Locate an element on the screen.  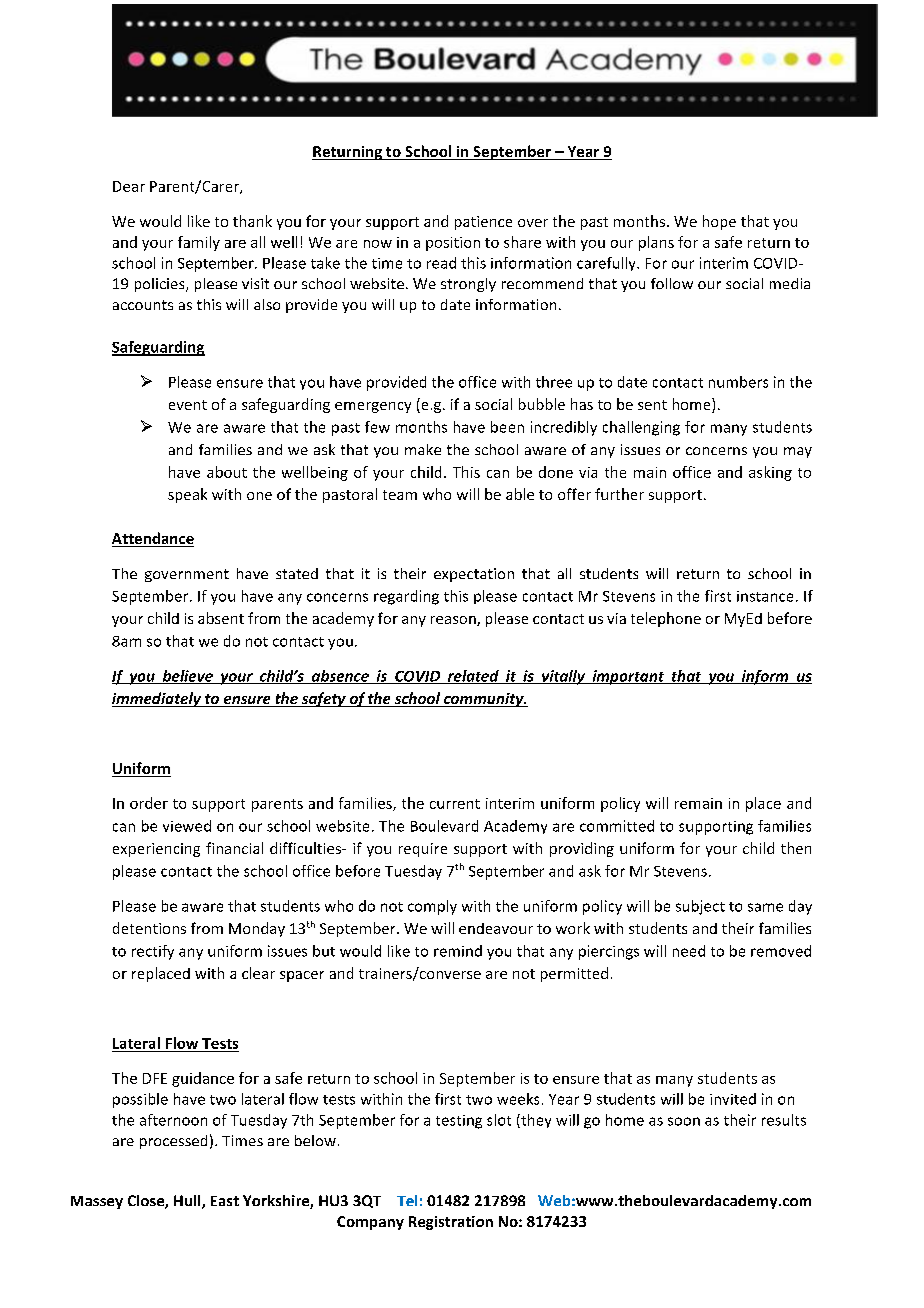
hope is located at coordinates (719, 222).
